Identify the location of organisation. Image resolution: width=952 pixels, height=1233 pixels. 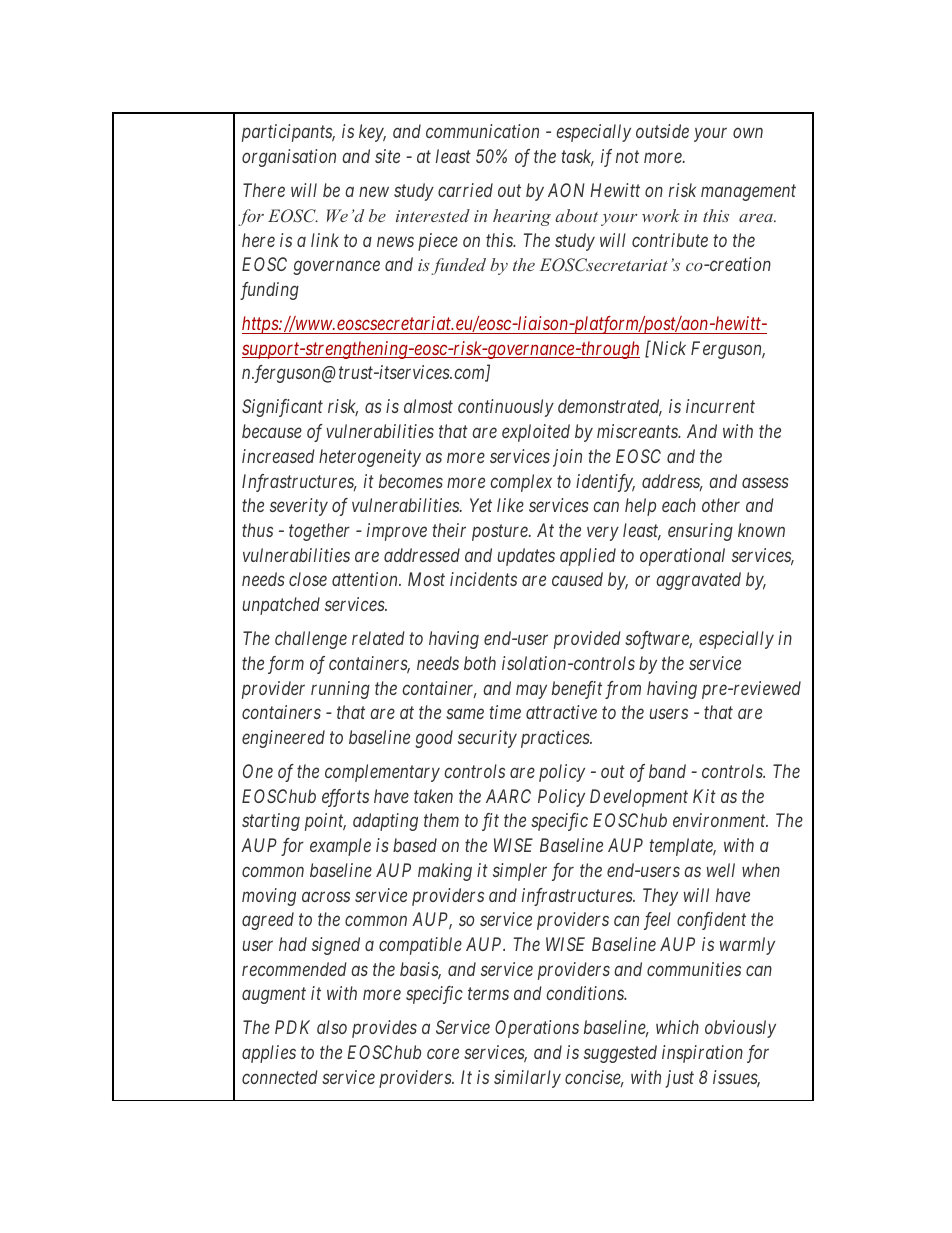
(289, 158).
